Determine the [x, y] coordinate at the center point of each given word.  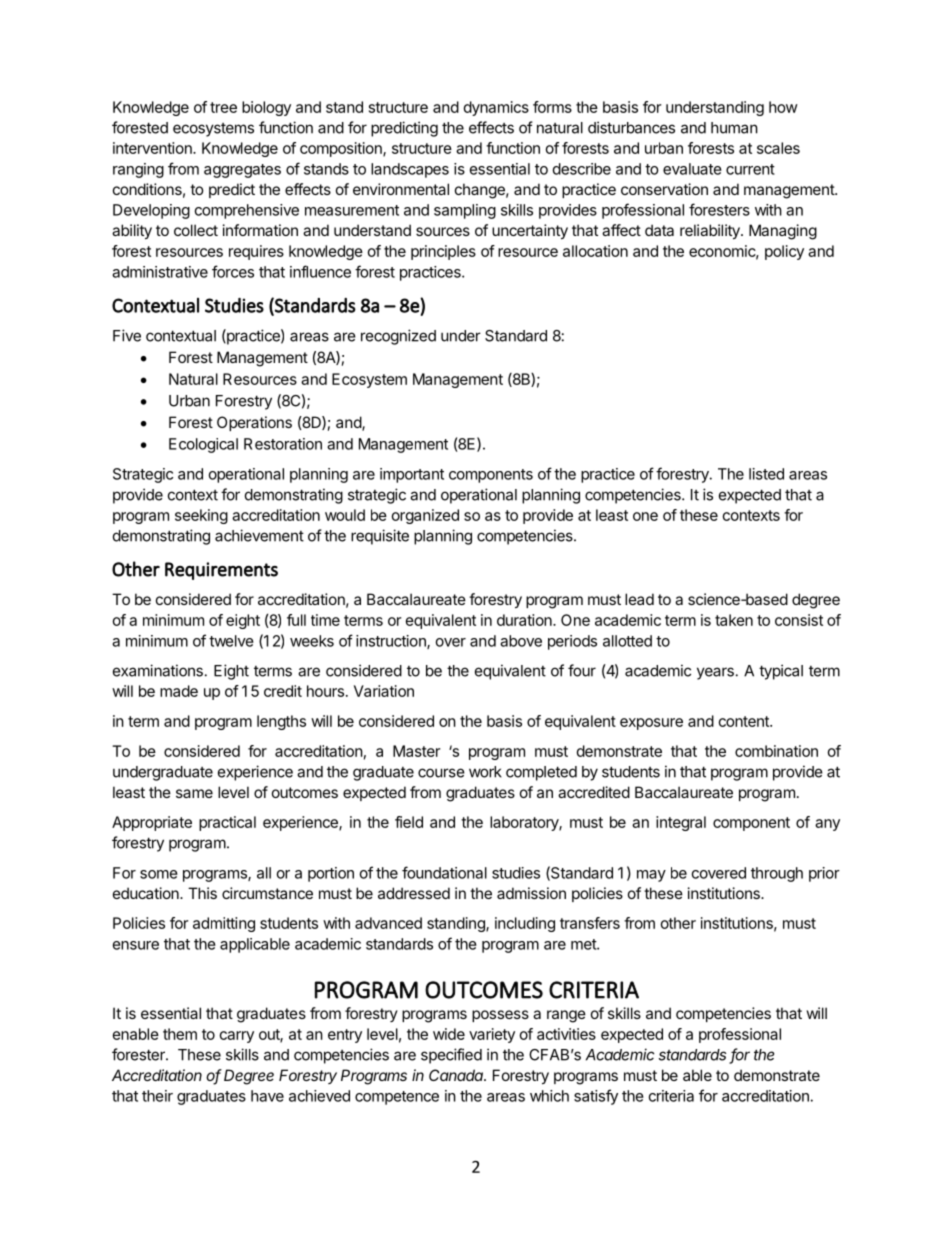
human [734, 128]
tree [223, 107]
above [521, 641]
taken [734, 620]
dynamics [496, 108]
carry [237, 1037]
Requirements [221, 571]
